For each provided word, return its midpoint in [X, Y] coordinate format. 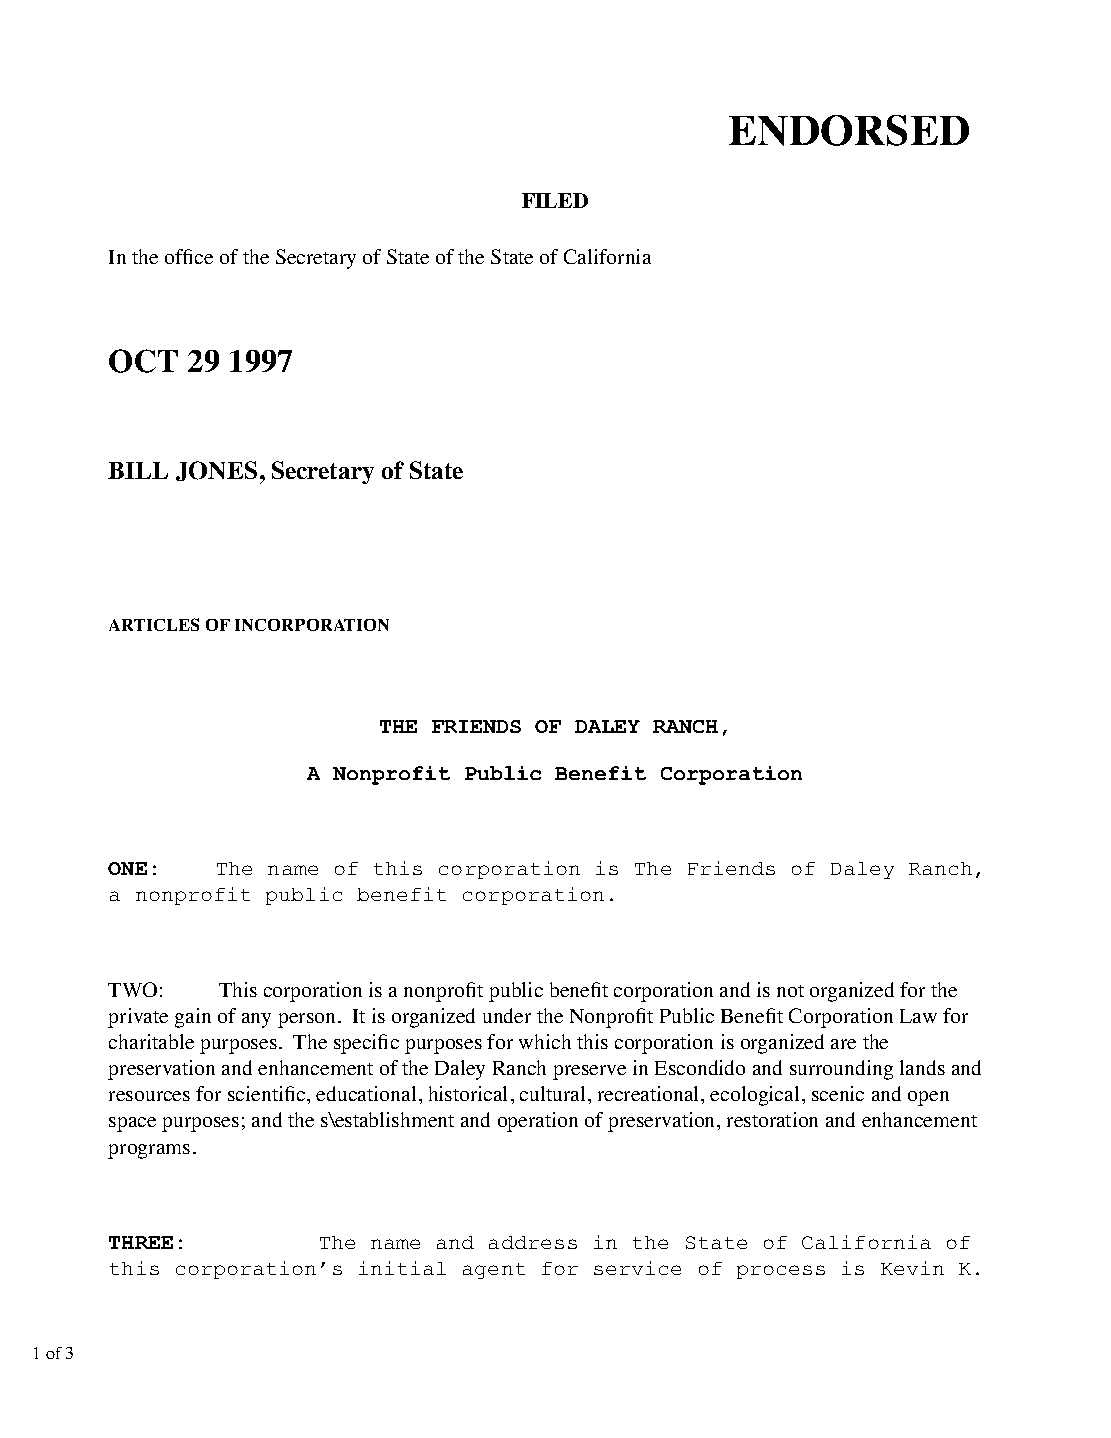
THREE [141, 1242]
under [507, 1015]
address [533, 1242]
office [189, 256]
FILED [555, 200]
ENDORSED [849, 130]
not [790, 991]
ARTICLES [154, 624]
